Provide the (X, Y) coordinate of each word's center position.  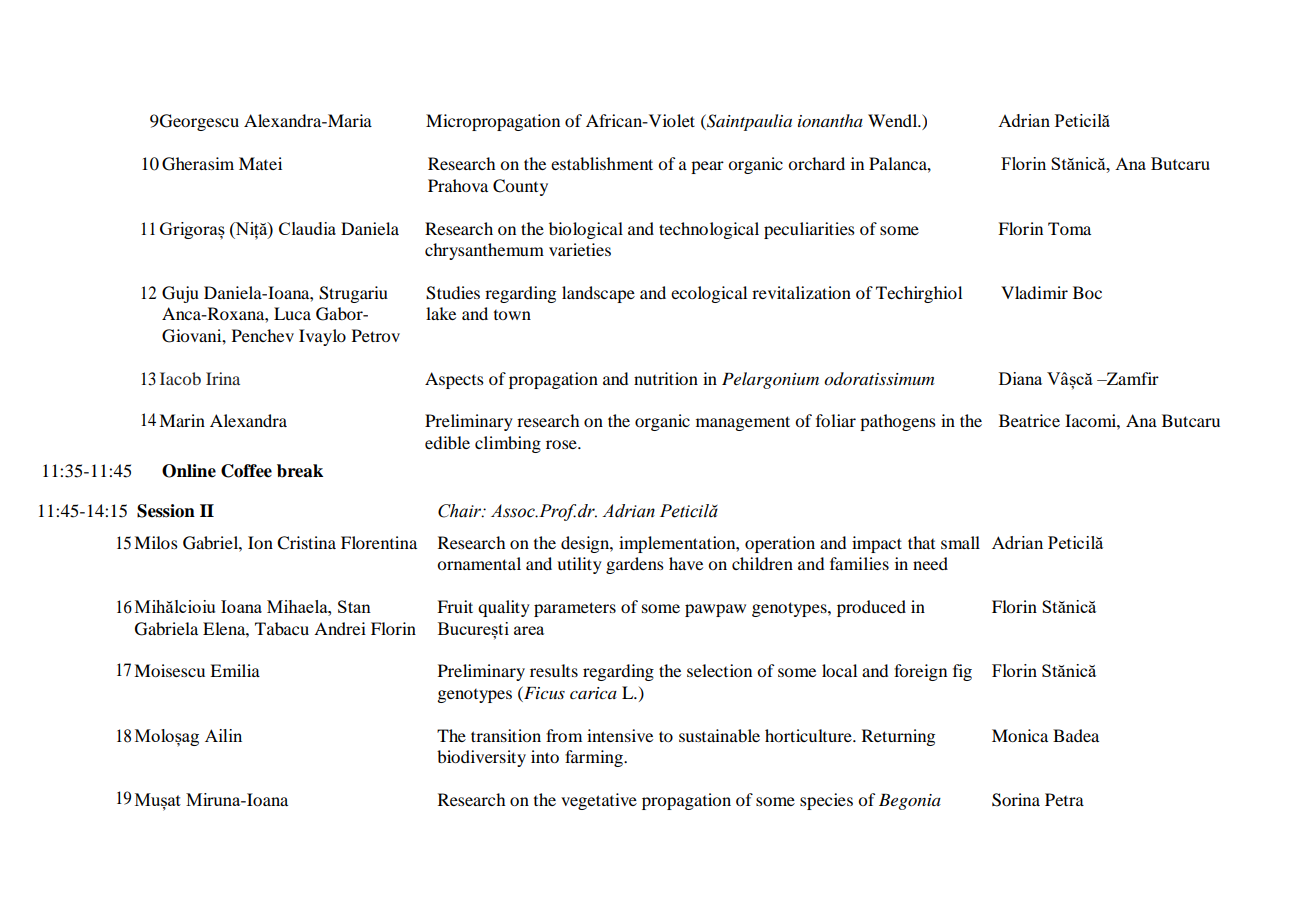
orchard (816, 163)
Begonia (910, 802)
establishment (602, 163)
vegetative (599, 801)
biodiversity (481, 758)
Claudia (307, 228)
